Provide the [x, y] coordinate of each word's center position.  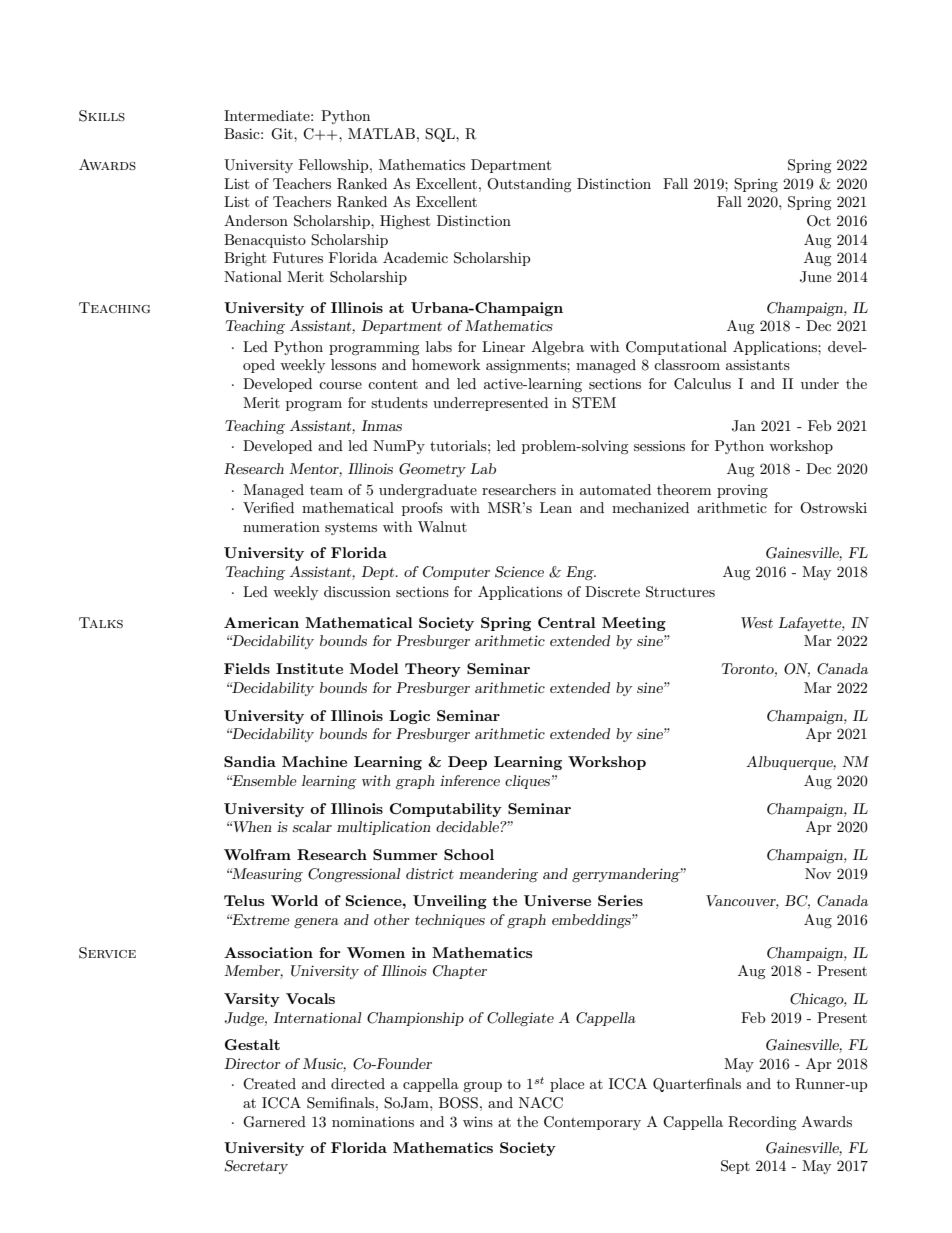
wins [478, 1121]
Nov [818, 873]
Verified [268, 507]
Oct [819, 221]
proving [742, 491]
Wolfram [257, 854]
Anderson [256, 220]
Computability [446, 810]
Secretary [256, 1167]
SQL [441, 135]
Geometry [432, 470]
